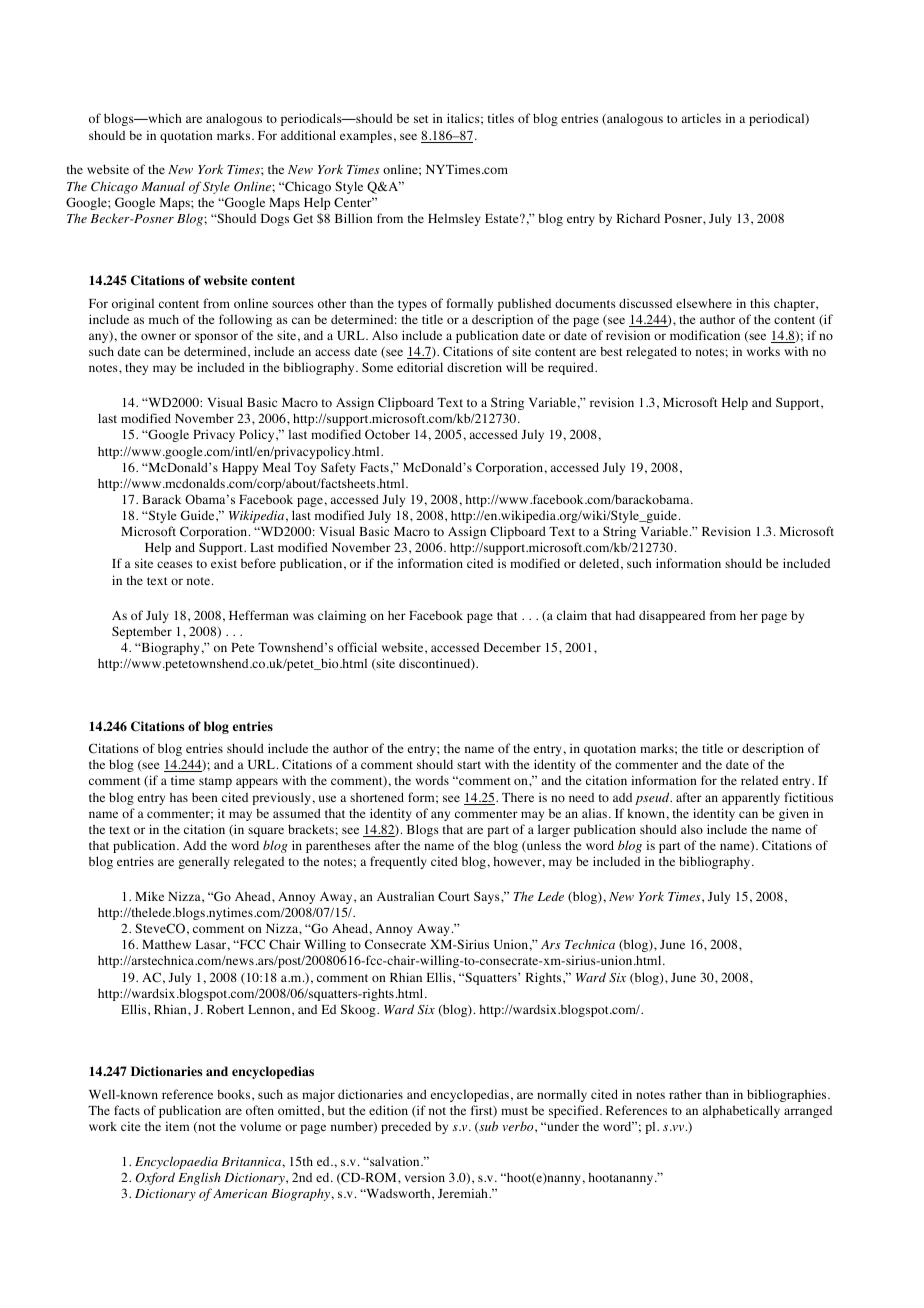 The image size is (924, 1308). What do you see at coordinates (464, 1193) in the screenshot?
I see `Jeremiah` at bounding box center [464, 1193].
